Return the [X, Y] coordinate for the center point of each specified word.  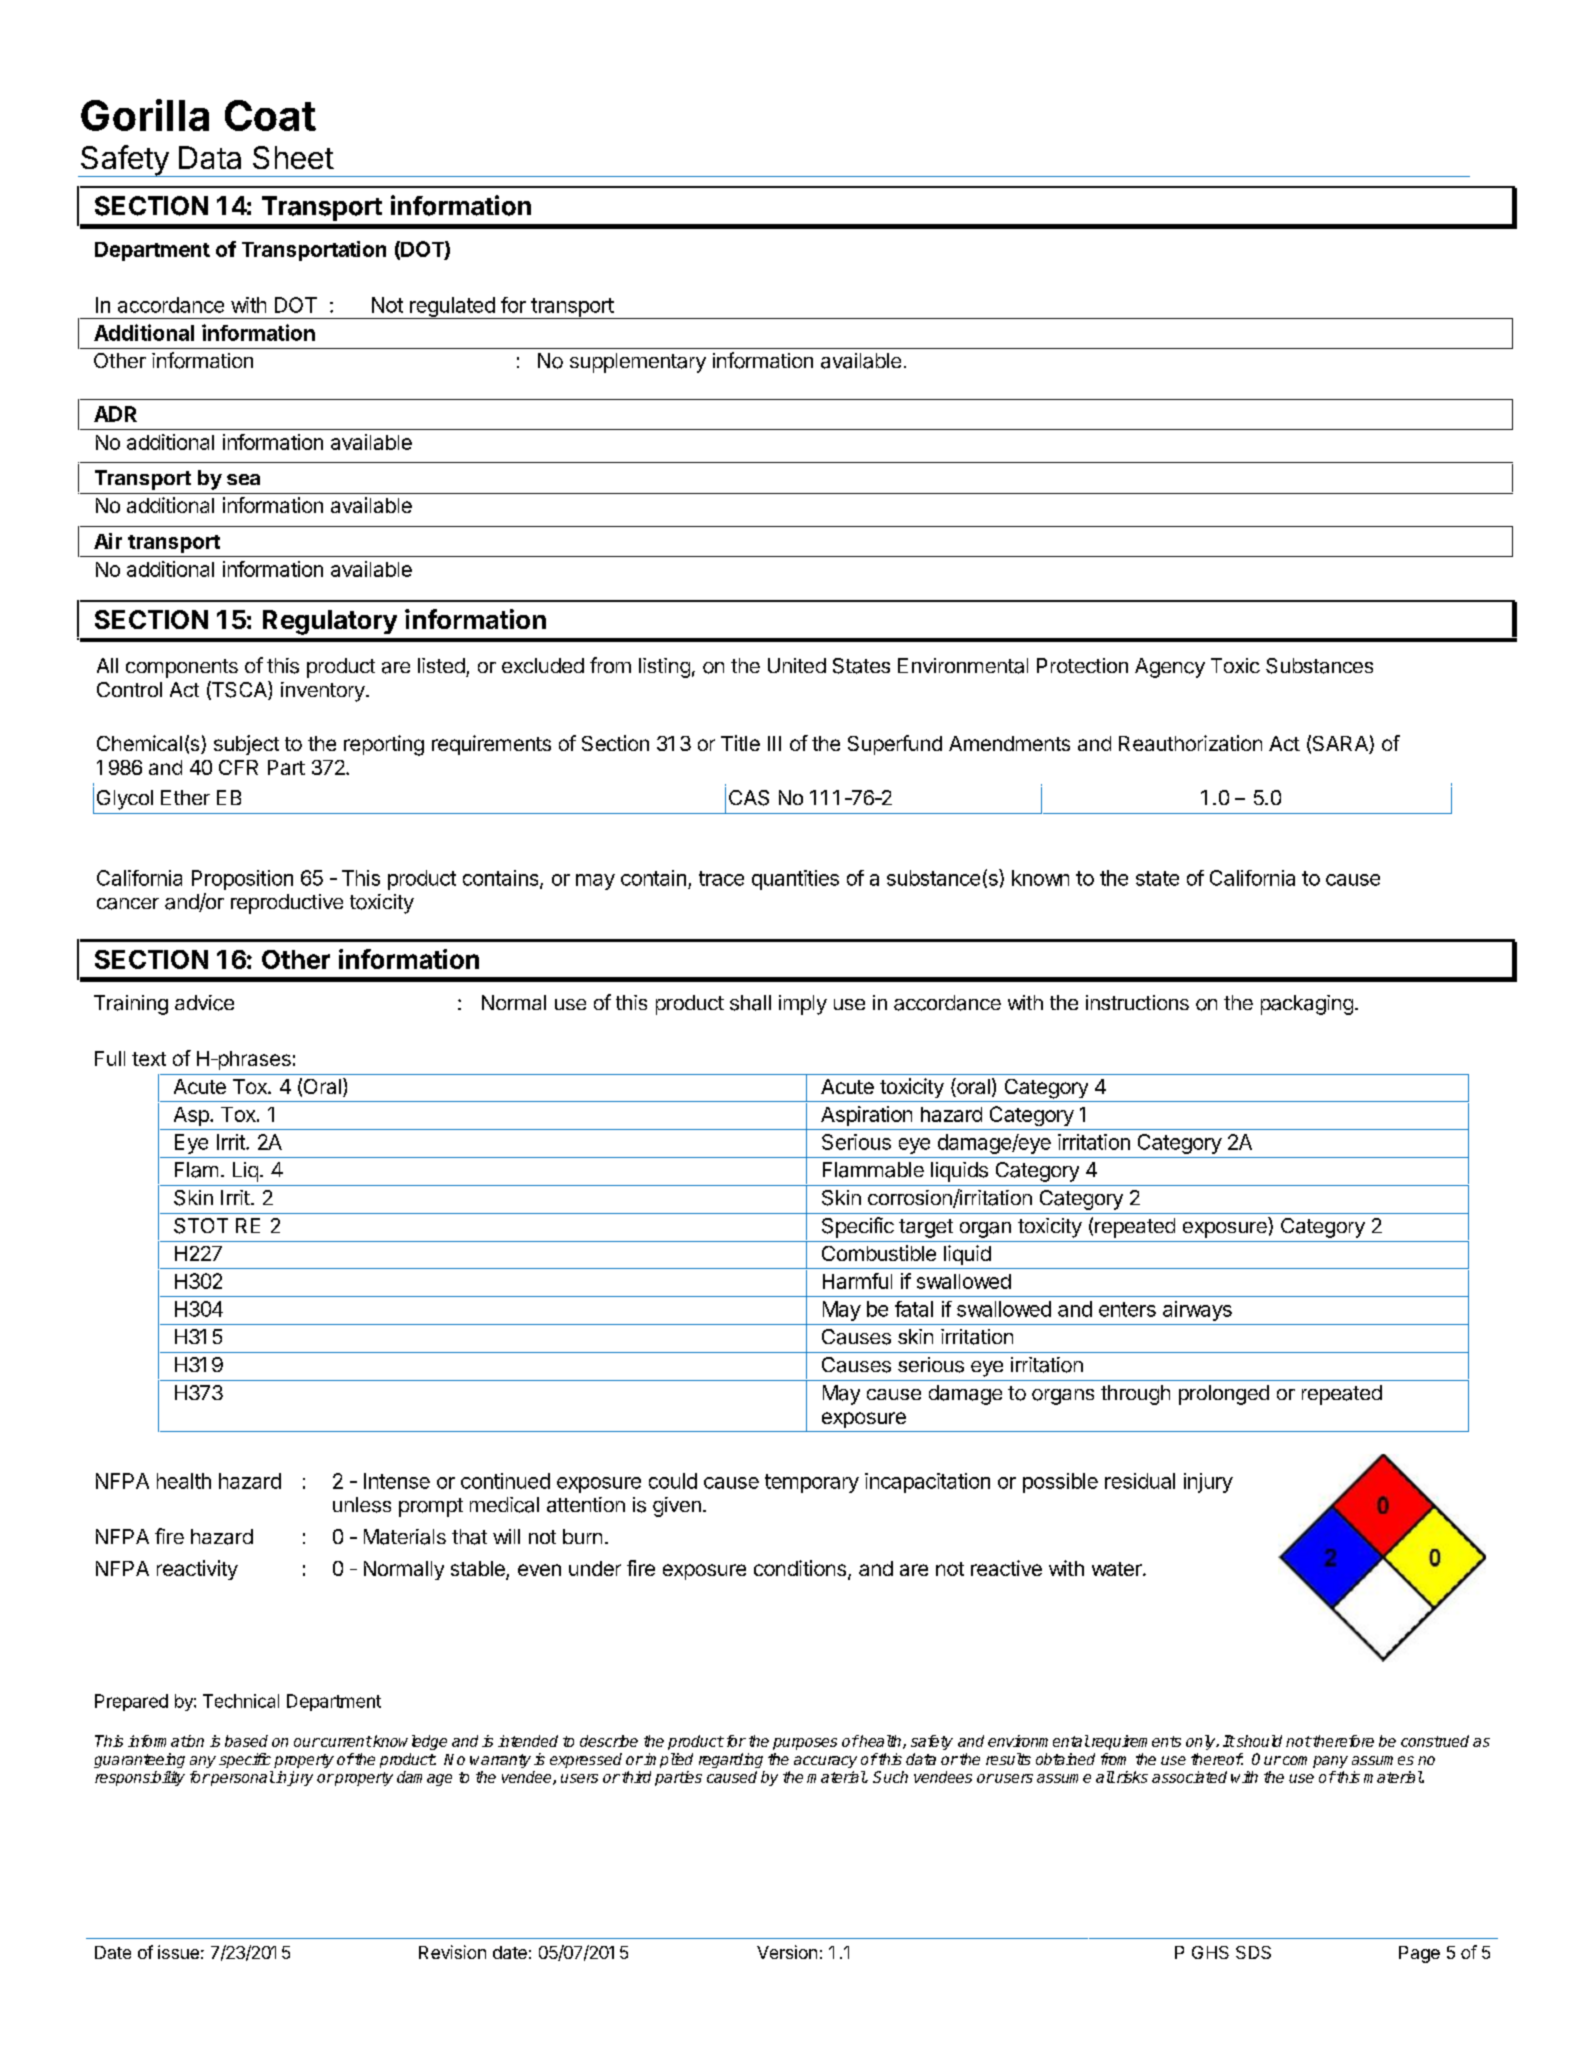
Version [787, 1952]
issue [178, 1952]
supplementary [638, 363]
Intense [397, 1481]
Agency [1170, 668]
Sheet [293, 157]
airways [1197, 1311]
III [774, 743]
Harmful [857, 1281]
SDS [1253, 1952]
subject [246, 745]
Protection [1082, 665]
